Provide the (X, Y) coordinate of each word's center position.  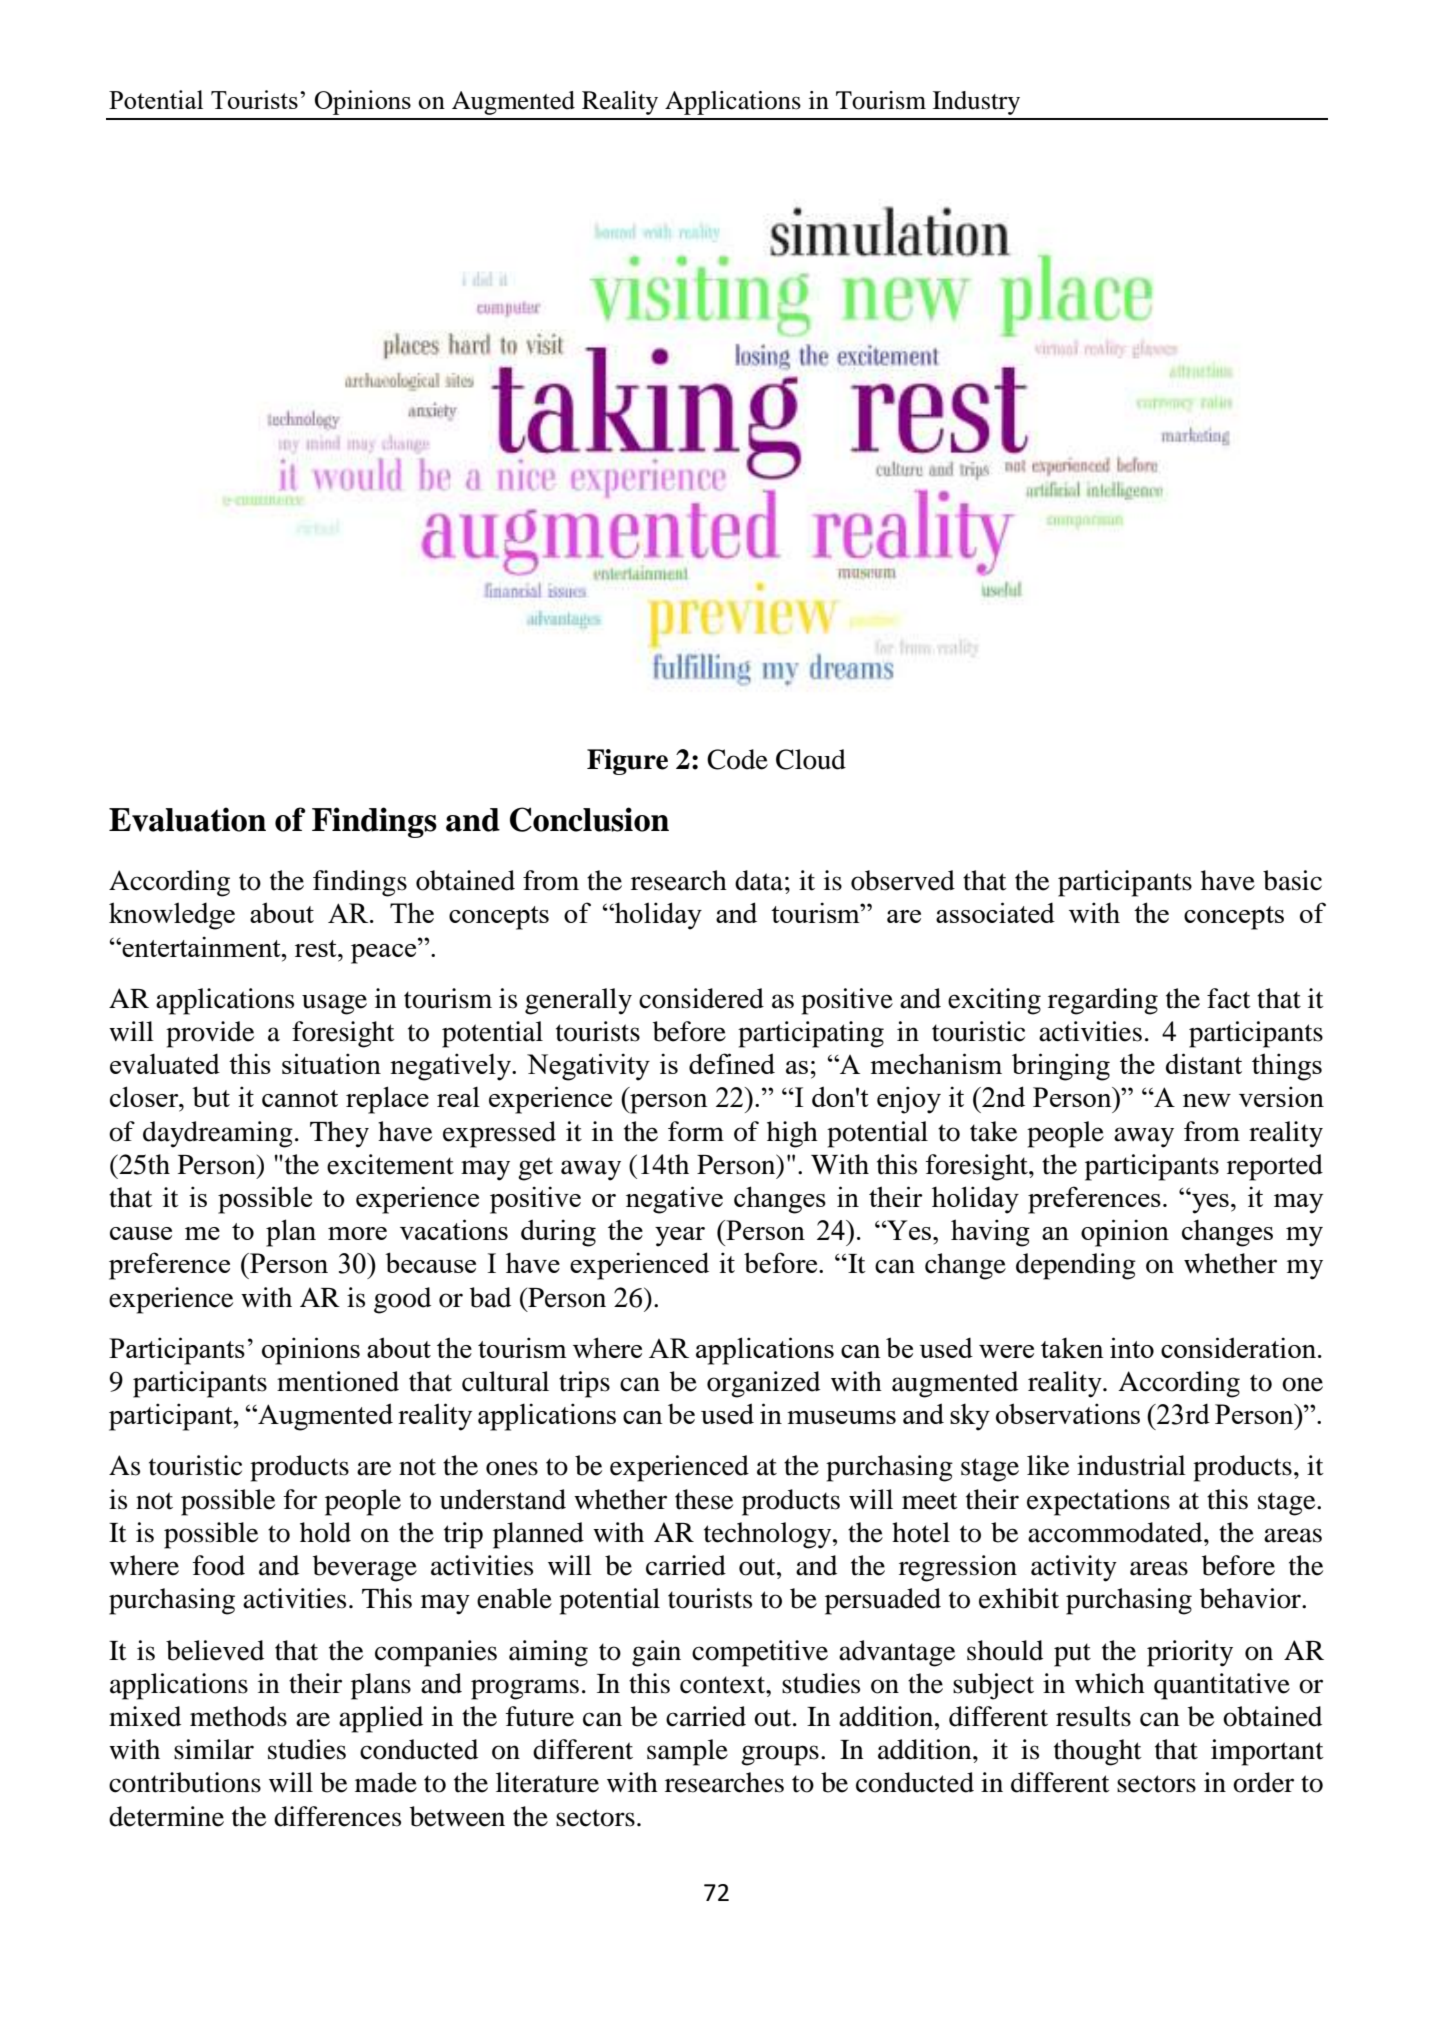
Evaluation (187, 819)
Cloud (811, 759)
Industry (976, 103)
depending (1076, 1266)
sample (687, 1752)
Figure (627, 762)
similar (214, 1749)
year (680, 1237)
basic (1292, 880)
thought (1098, 1752)
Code (737, 759)
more (357, 1233)
